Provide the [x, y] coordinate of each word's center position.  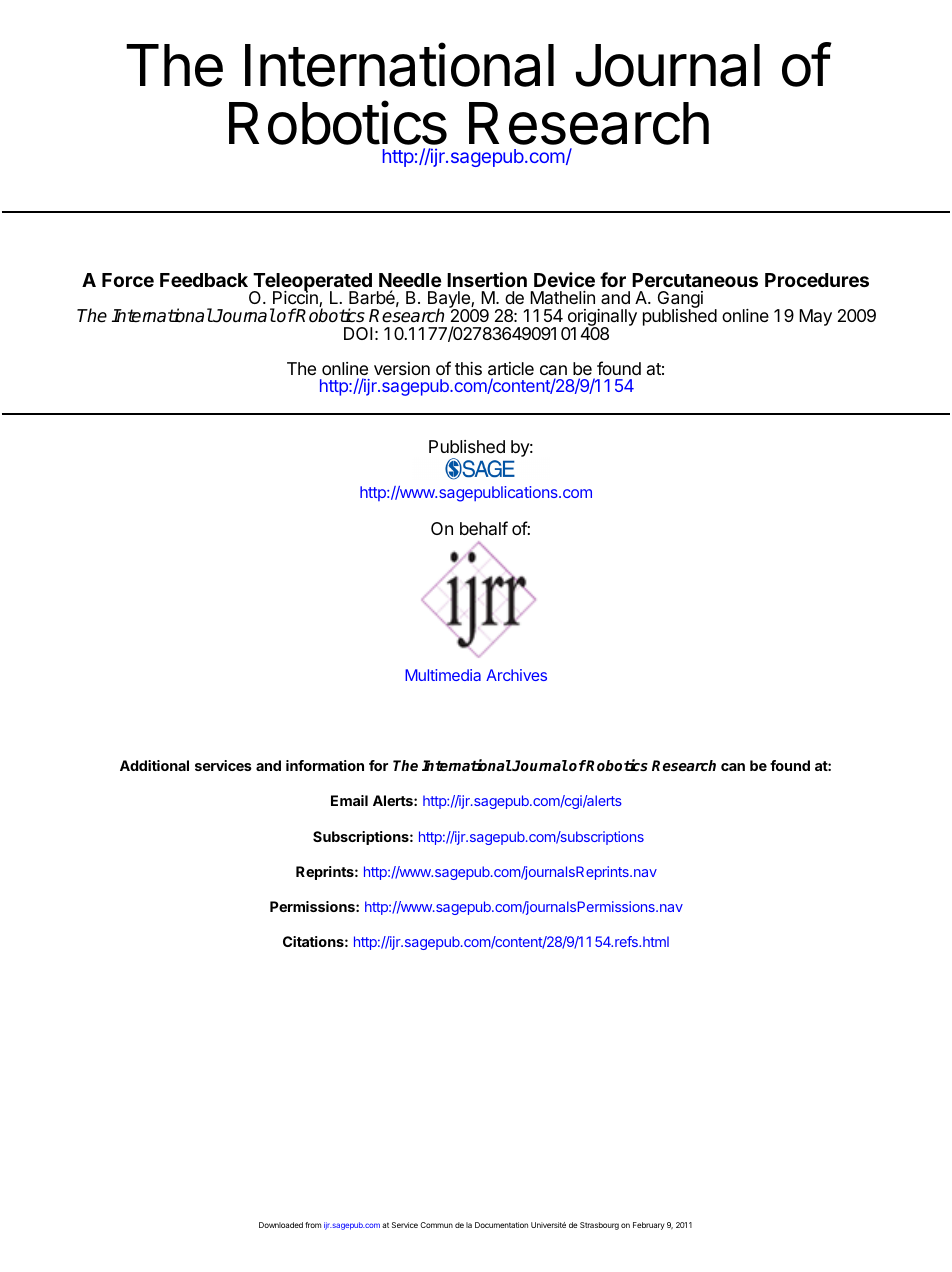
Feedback [204, 280]
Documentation [501, 1225]
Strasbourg [599, 1226]
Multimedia [443, 675]
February [649, 1226]
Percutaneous [695, 280]
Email [349, 800]
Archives [516, 675]
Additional [154, 765]
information [325, 765]
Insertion [487, 279]
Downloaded [281, 1225]
